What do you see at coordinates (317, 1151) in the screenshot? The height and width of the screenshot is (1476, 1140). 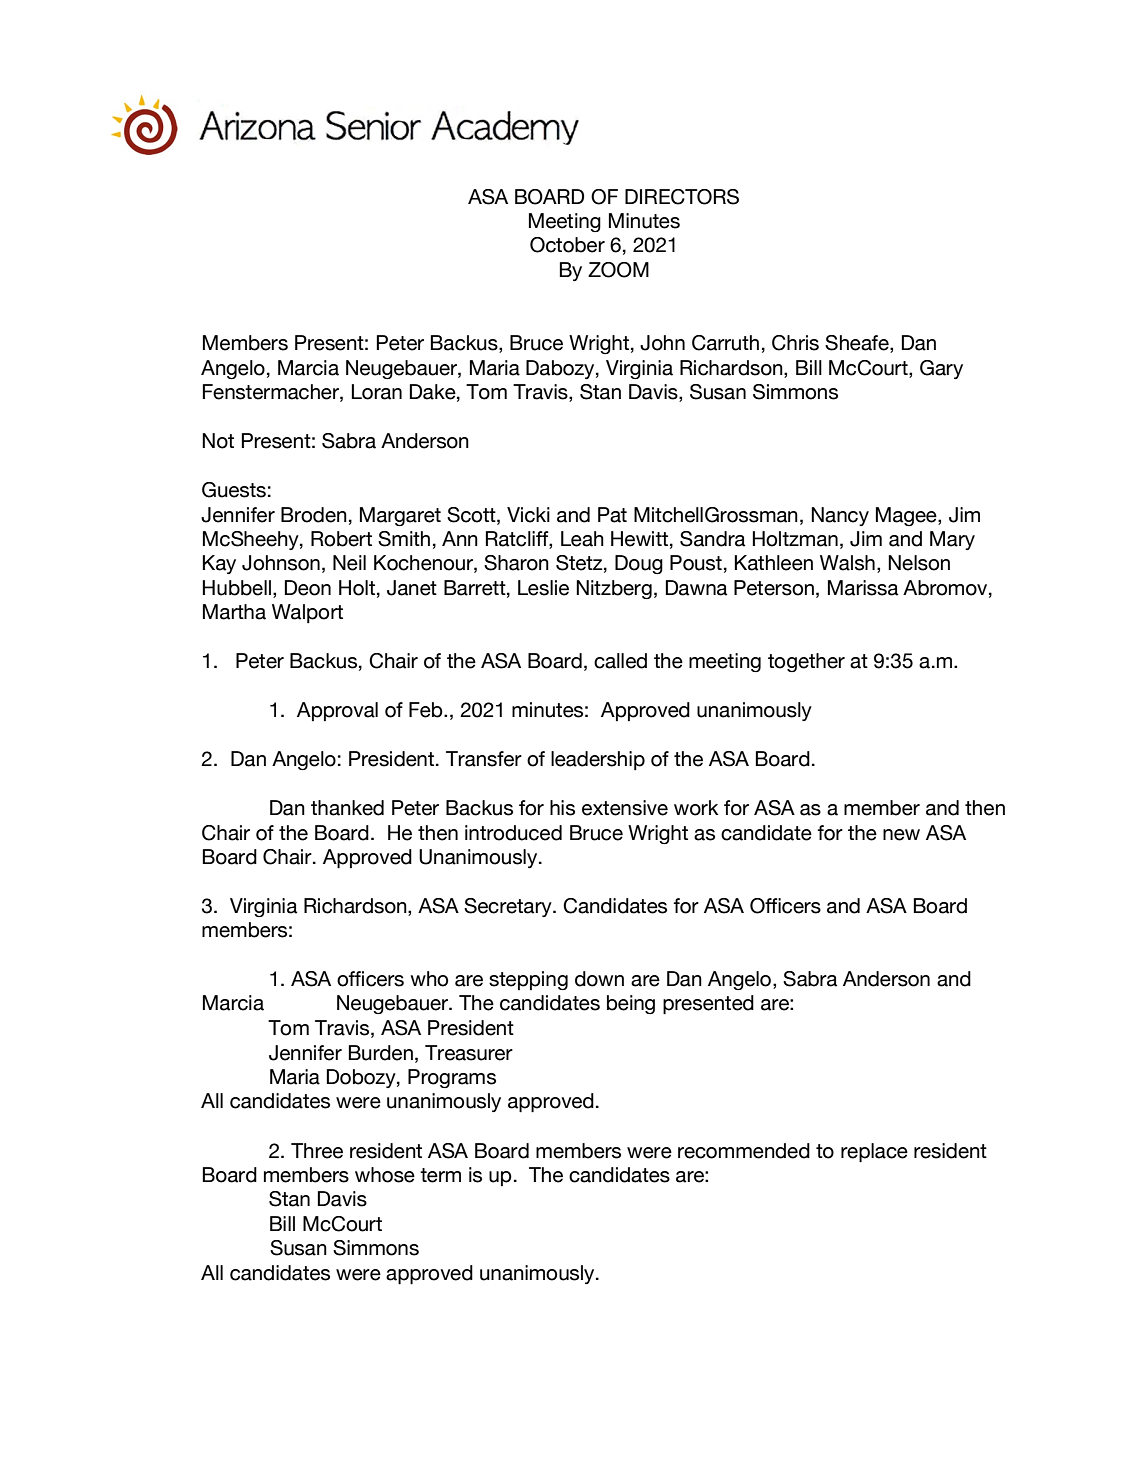 I see `Three` at bounding box center [317, 1151].
